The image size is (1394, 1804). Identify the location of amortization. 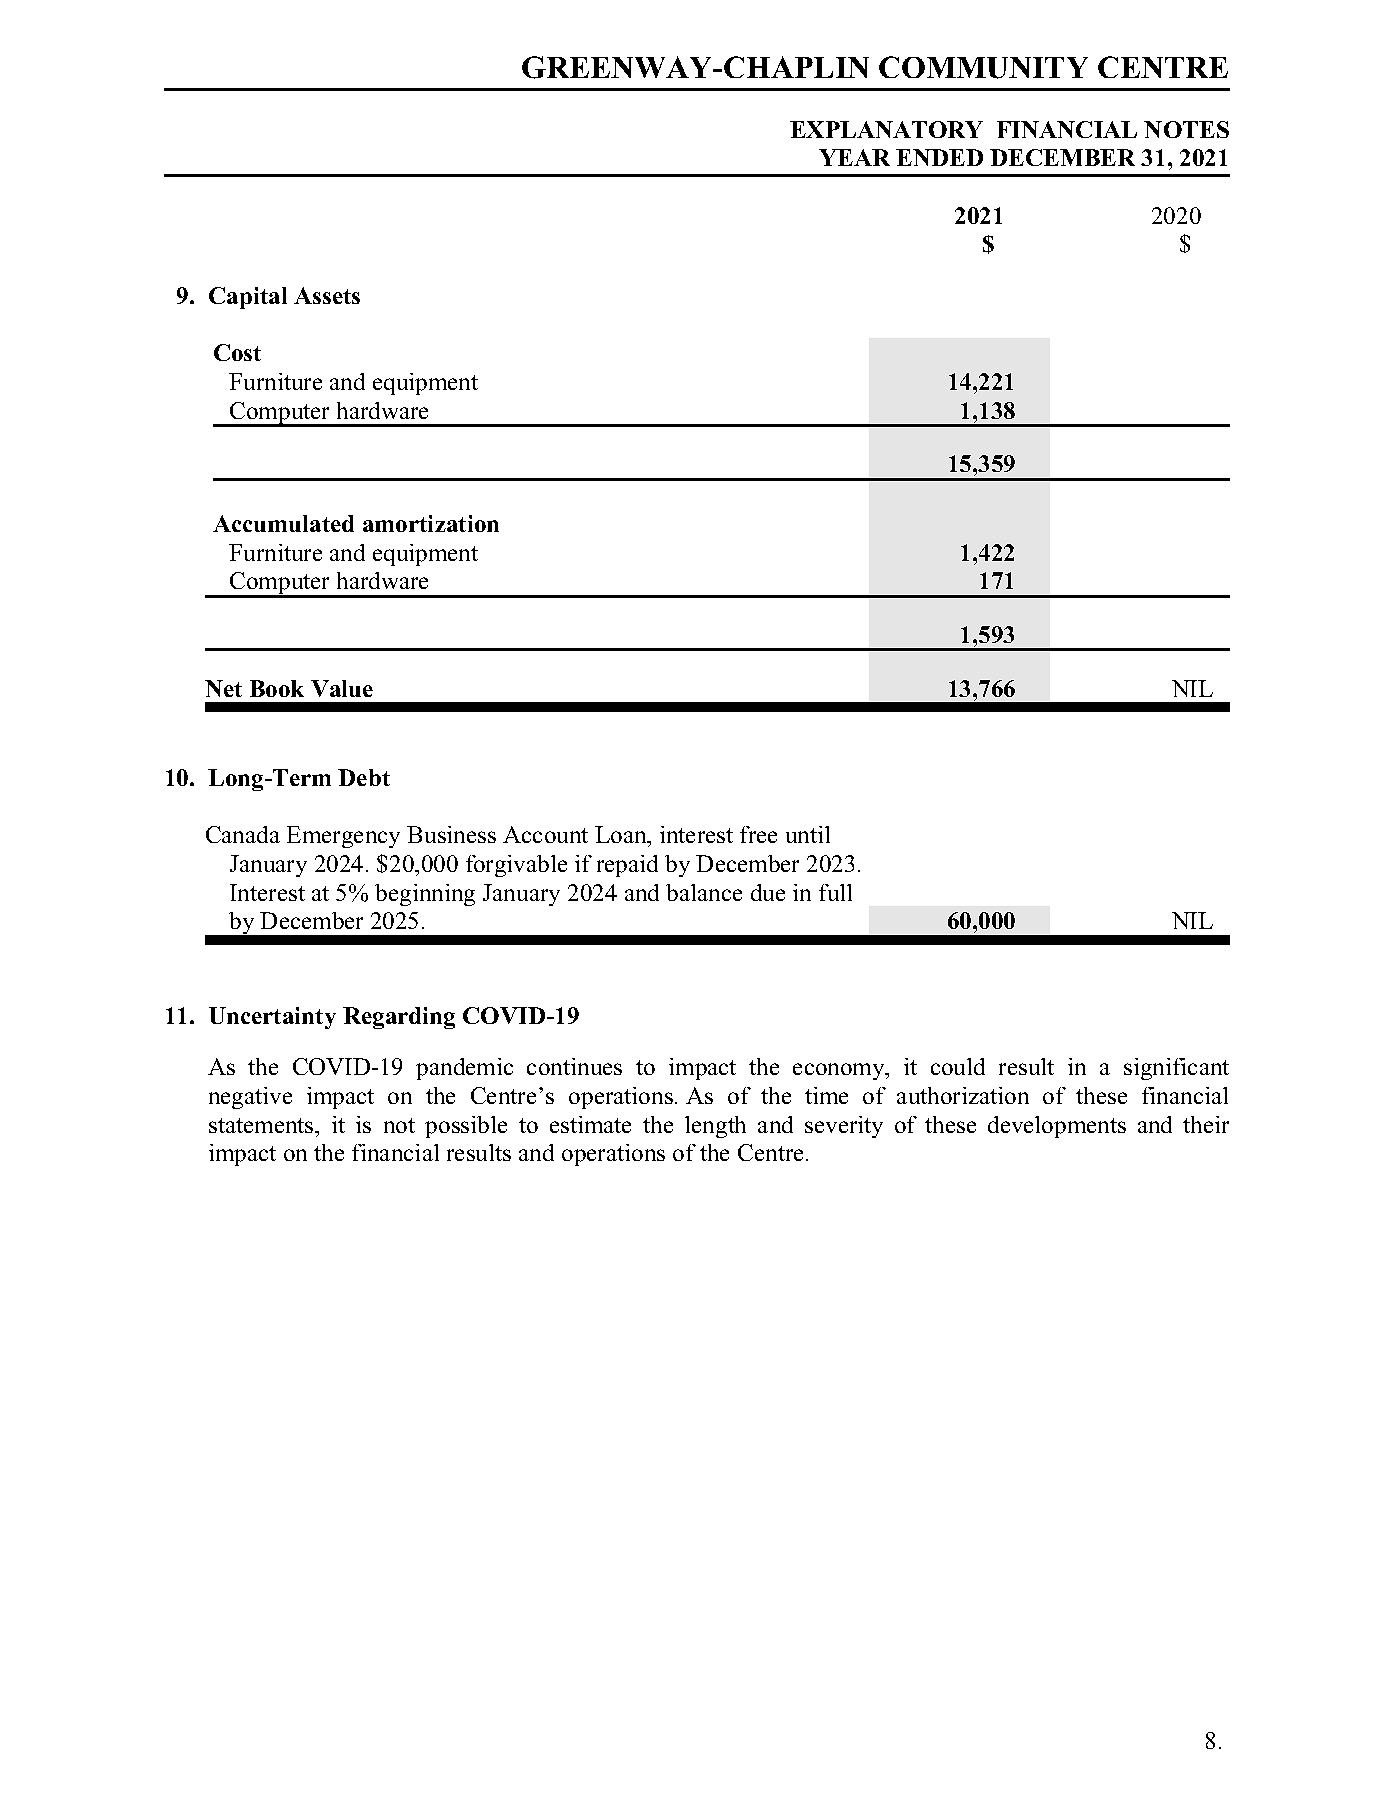
(431, 523).
